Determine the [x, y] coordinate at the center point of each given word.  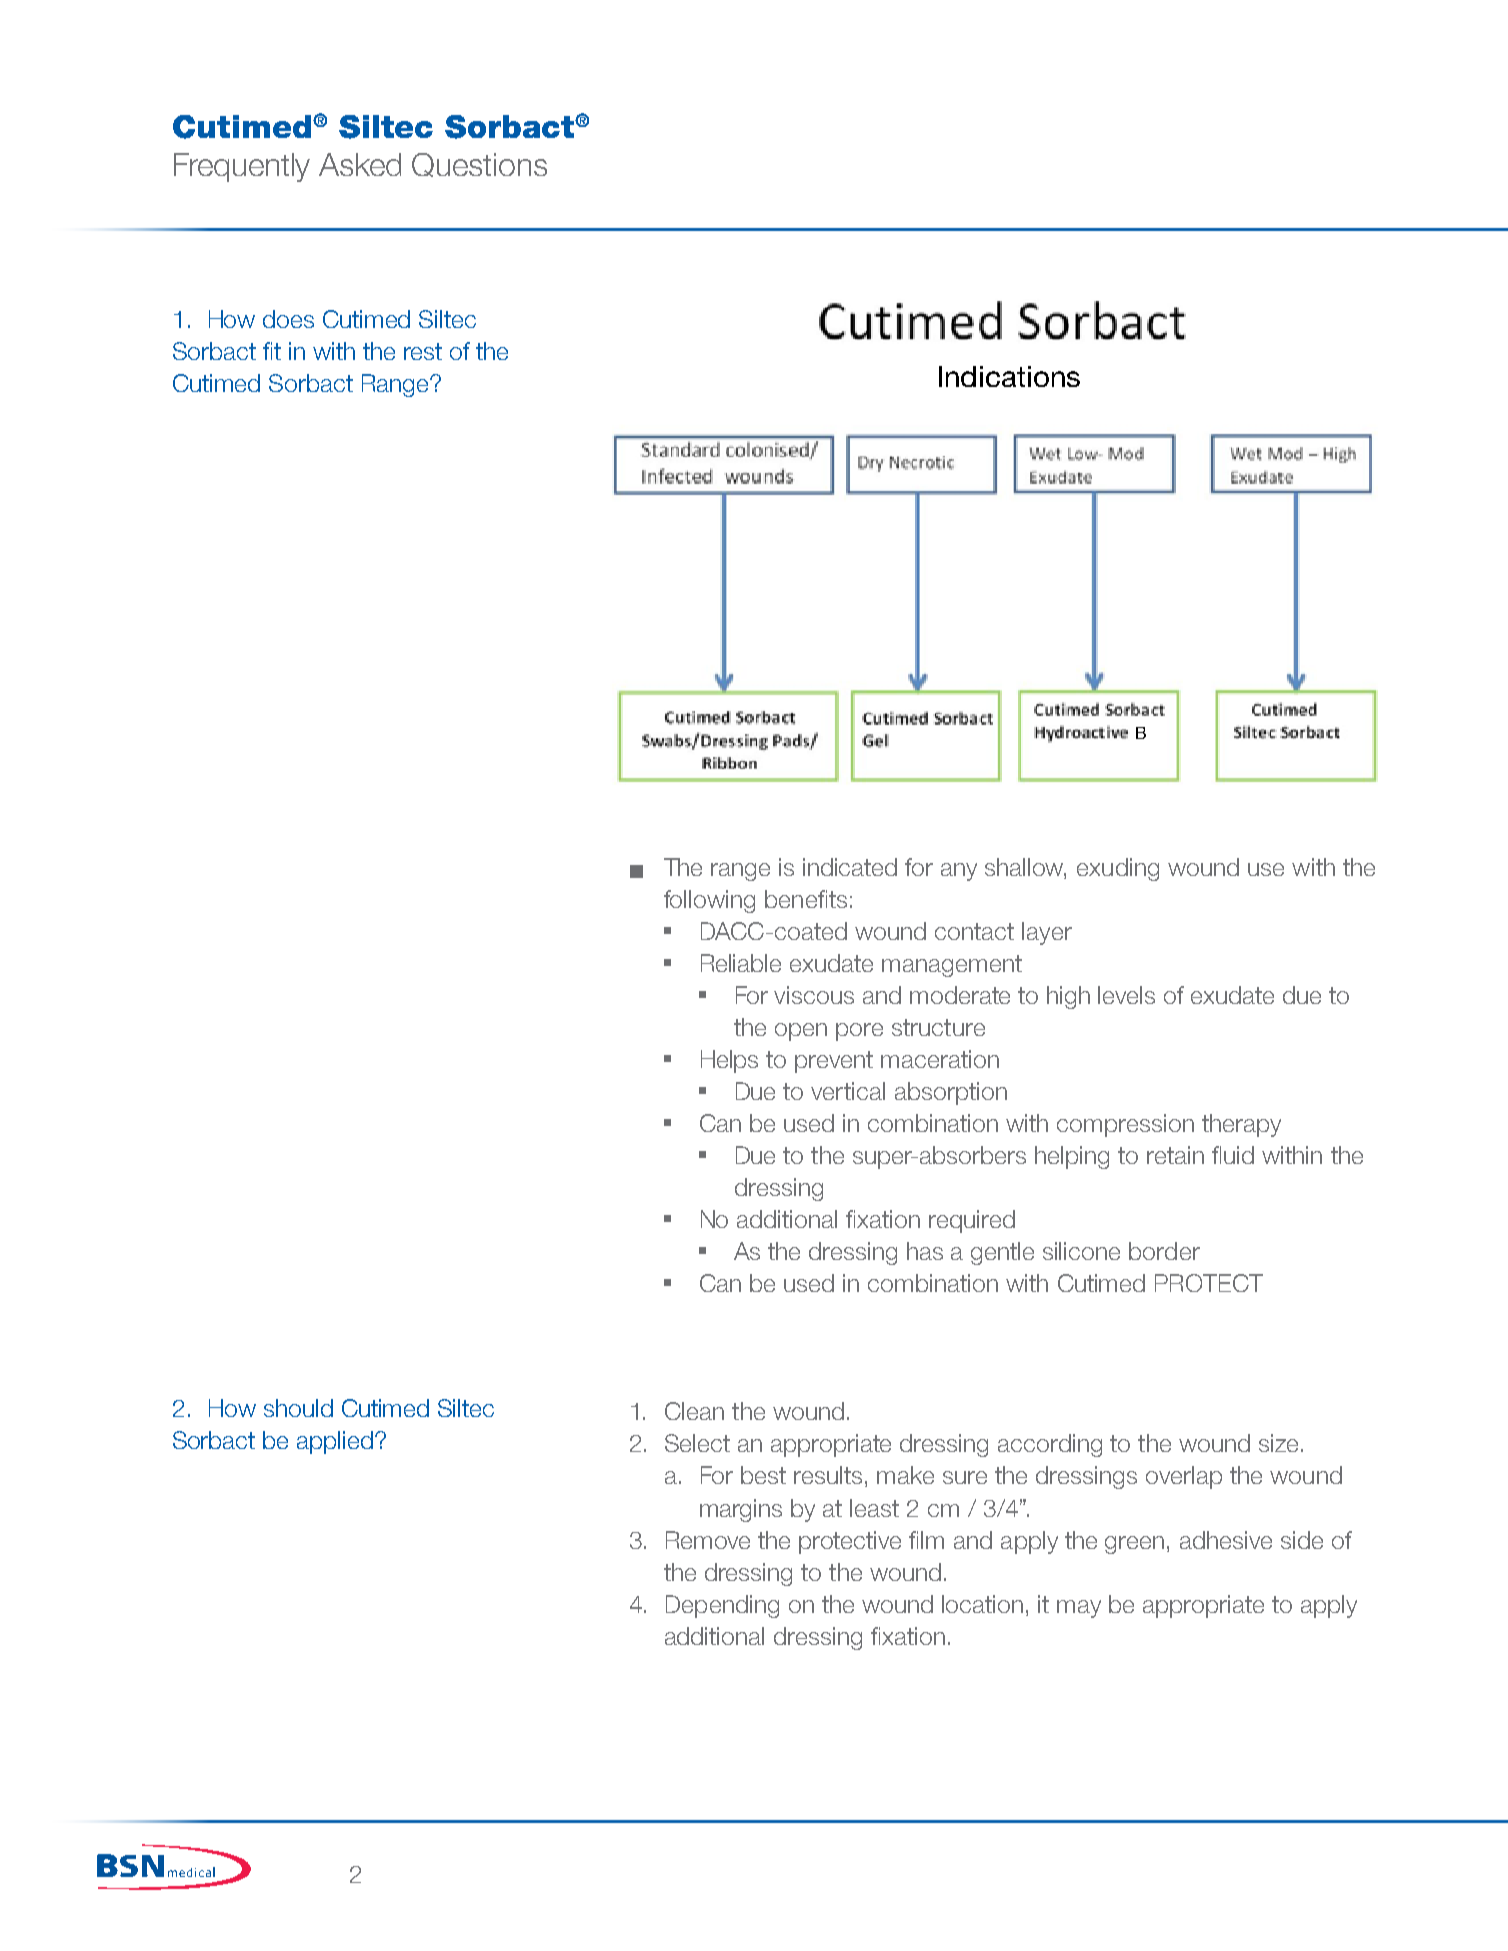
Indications [1009, 376]
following [709, 901]
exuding [1118, 869]
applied [335, 1442]
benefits [806, 899]
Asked [360, 164]
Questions [479, 165]
